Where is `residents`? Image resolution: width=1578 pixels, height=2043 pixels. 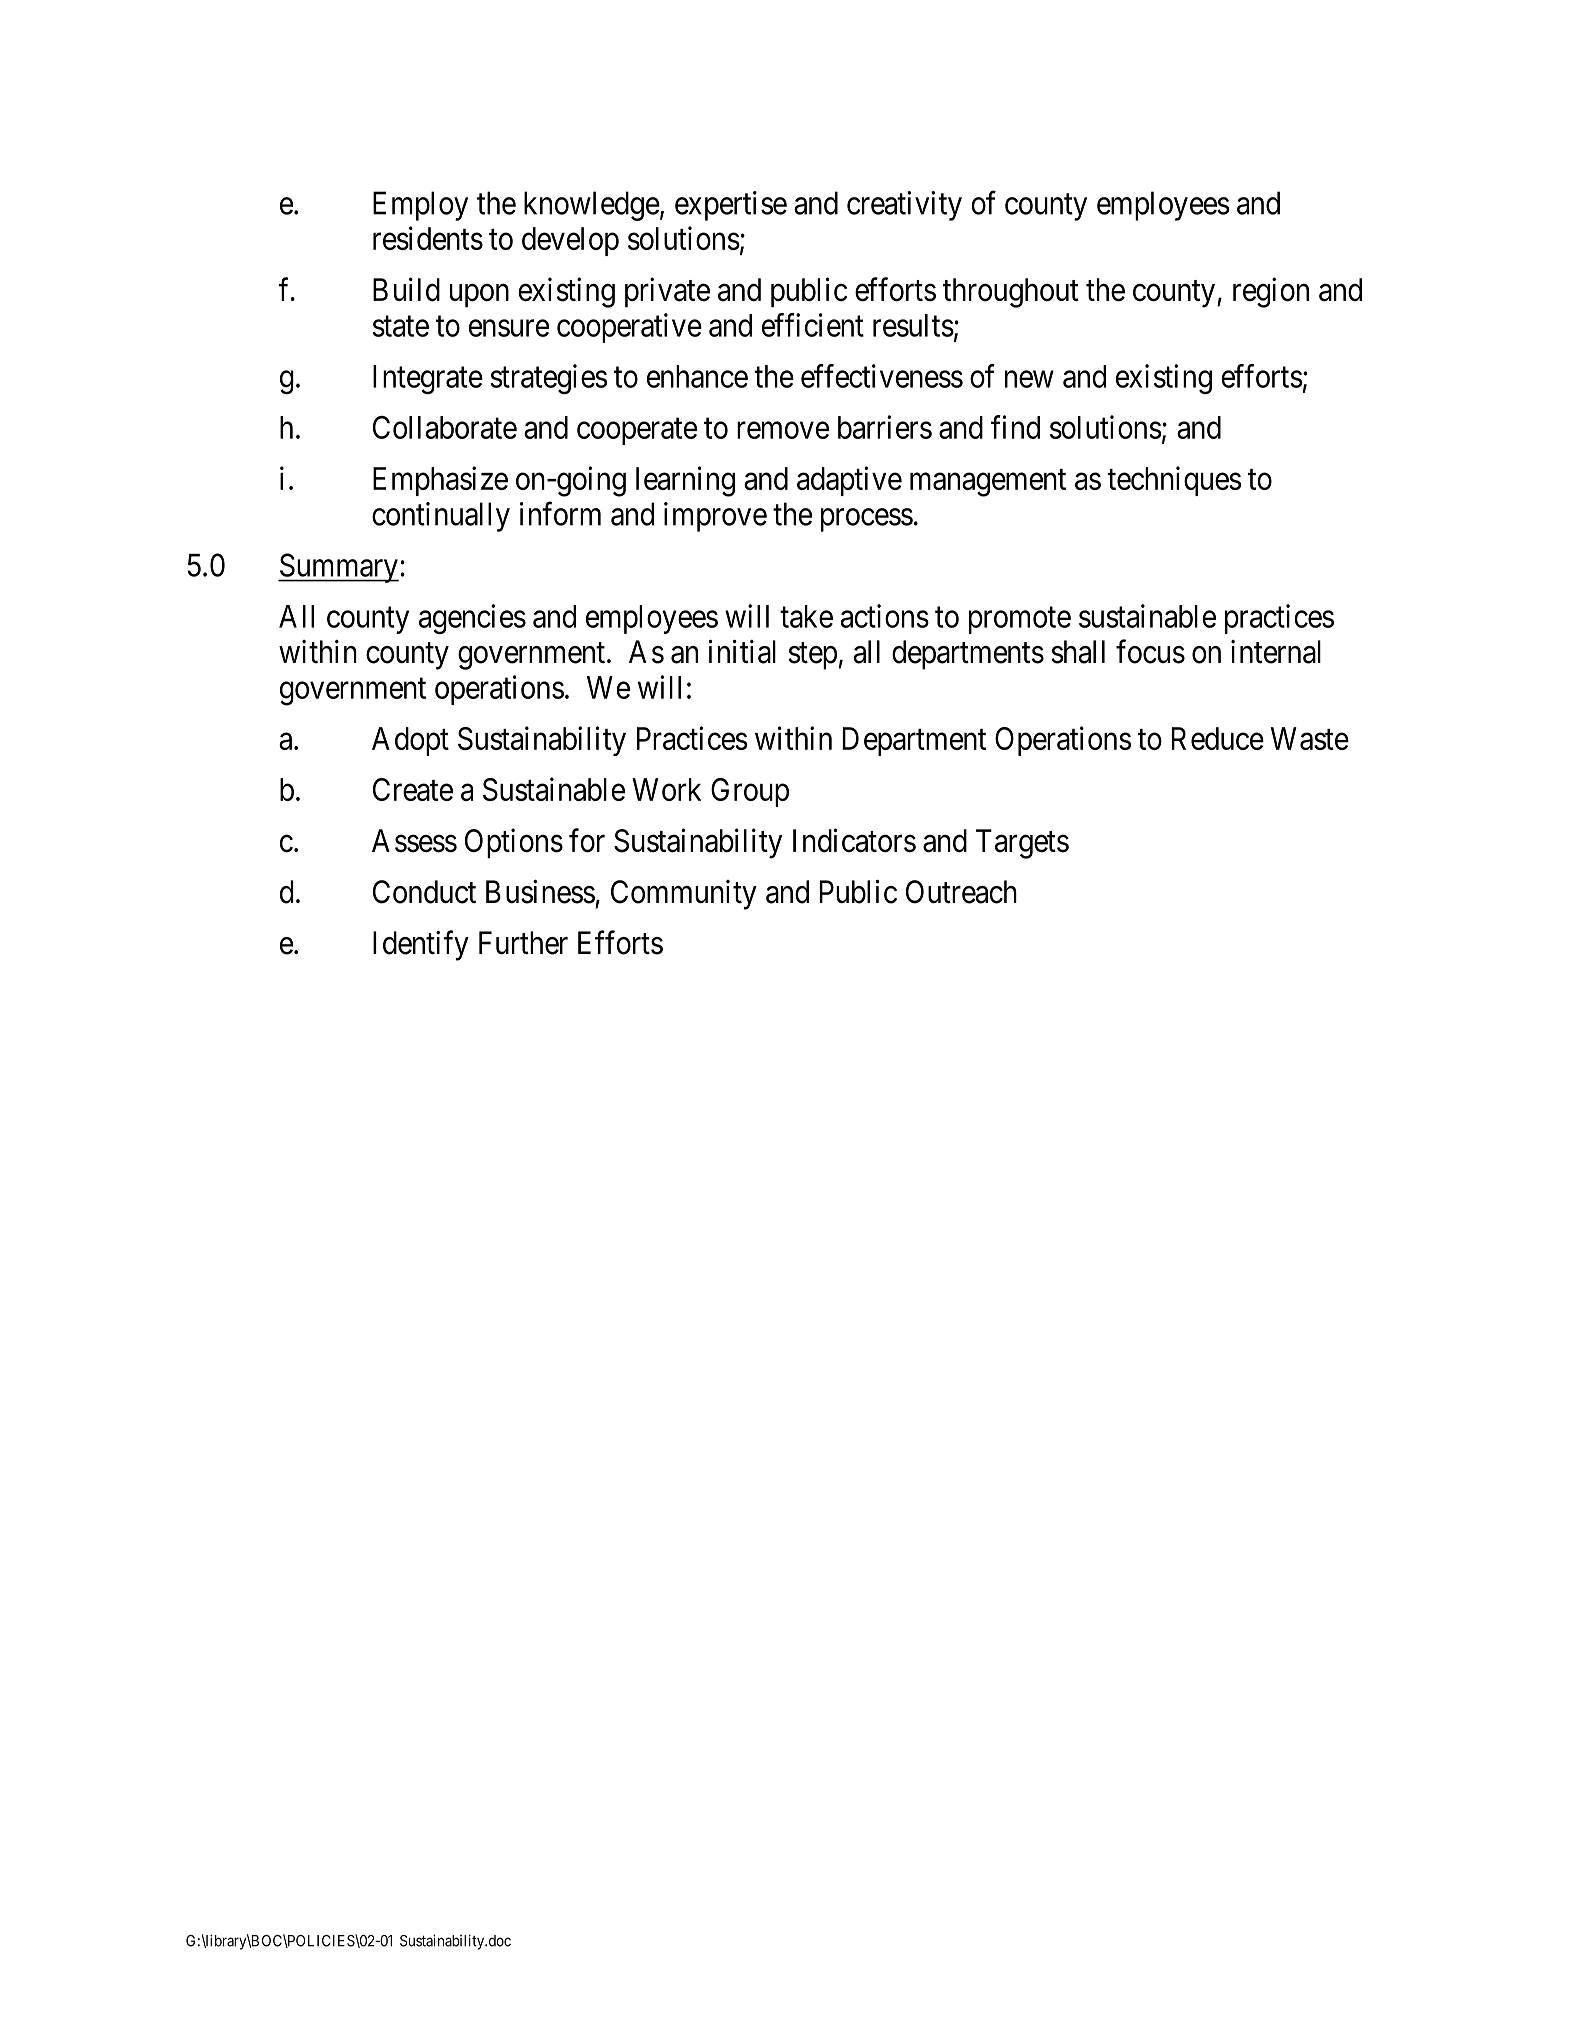
residents is located at coordinates (428, 238).
